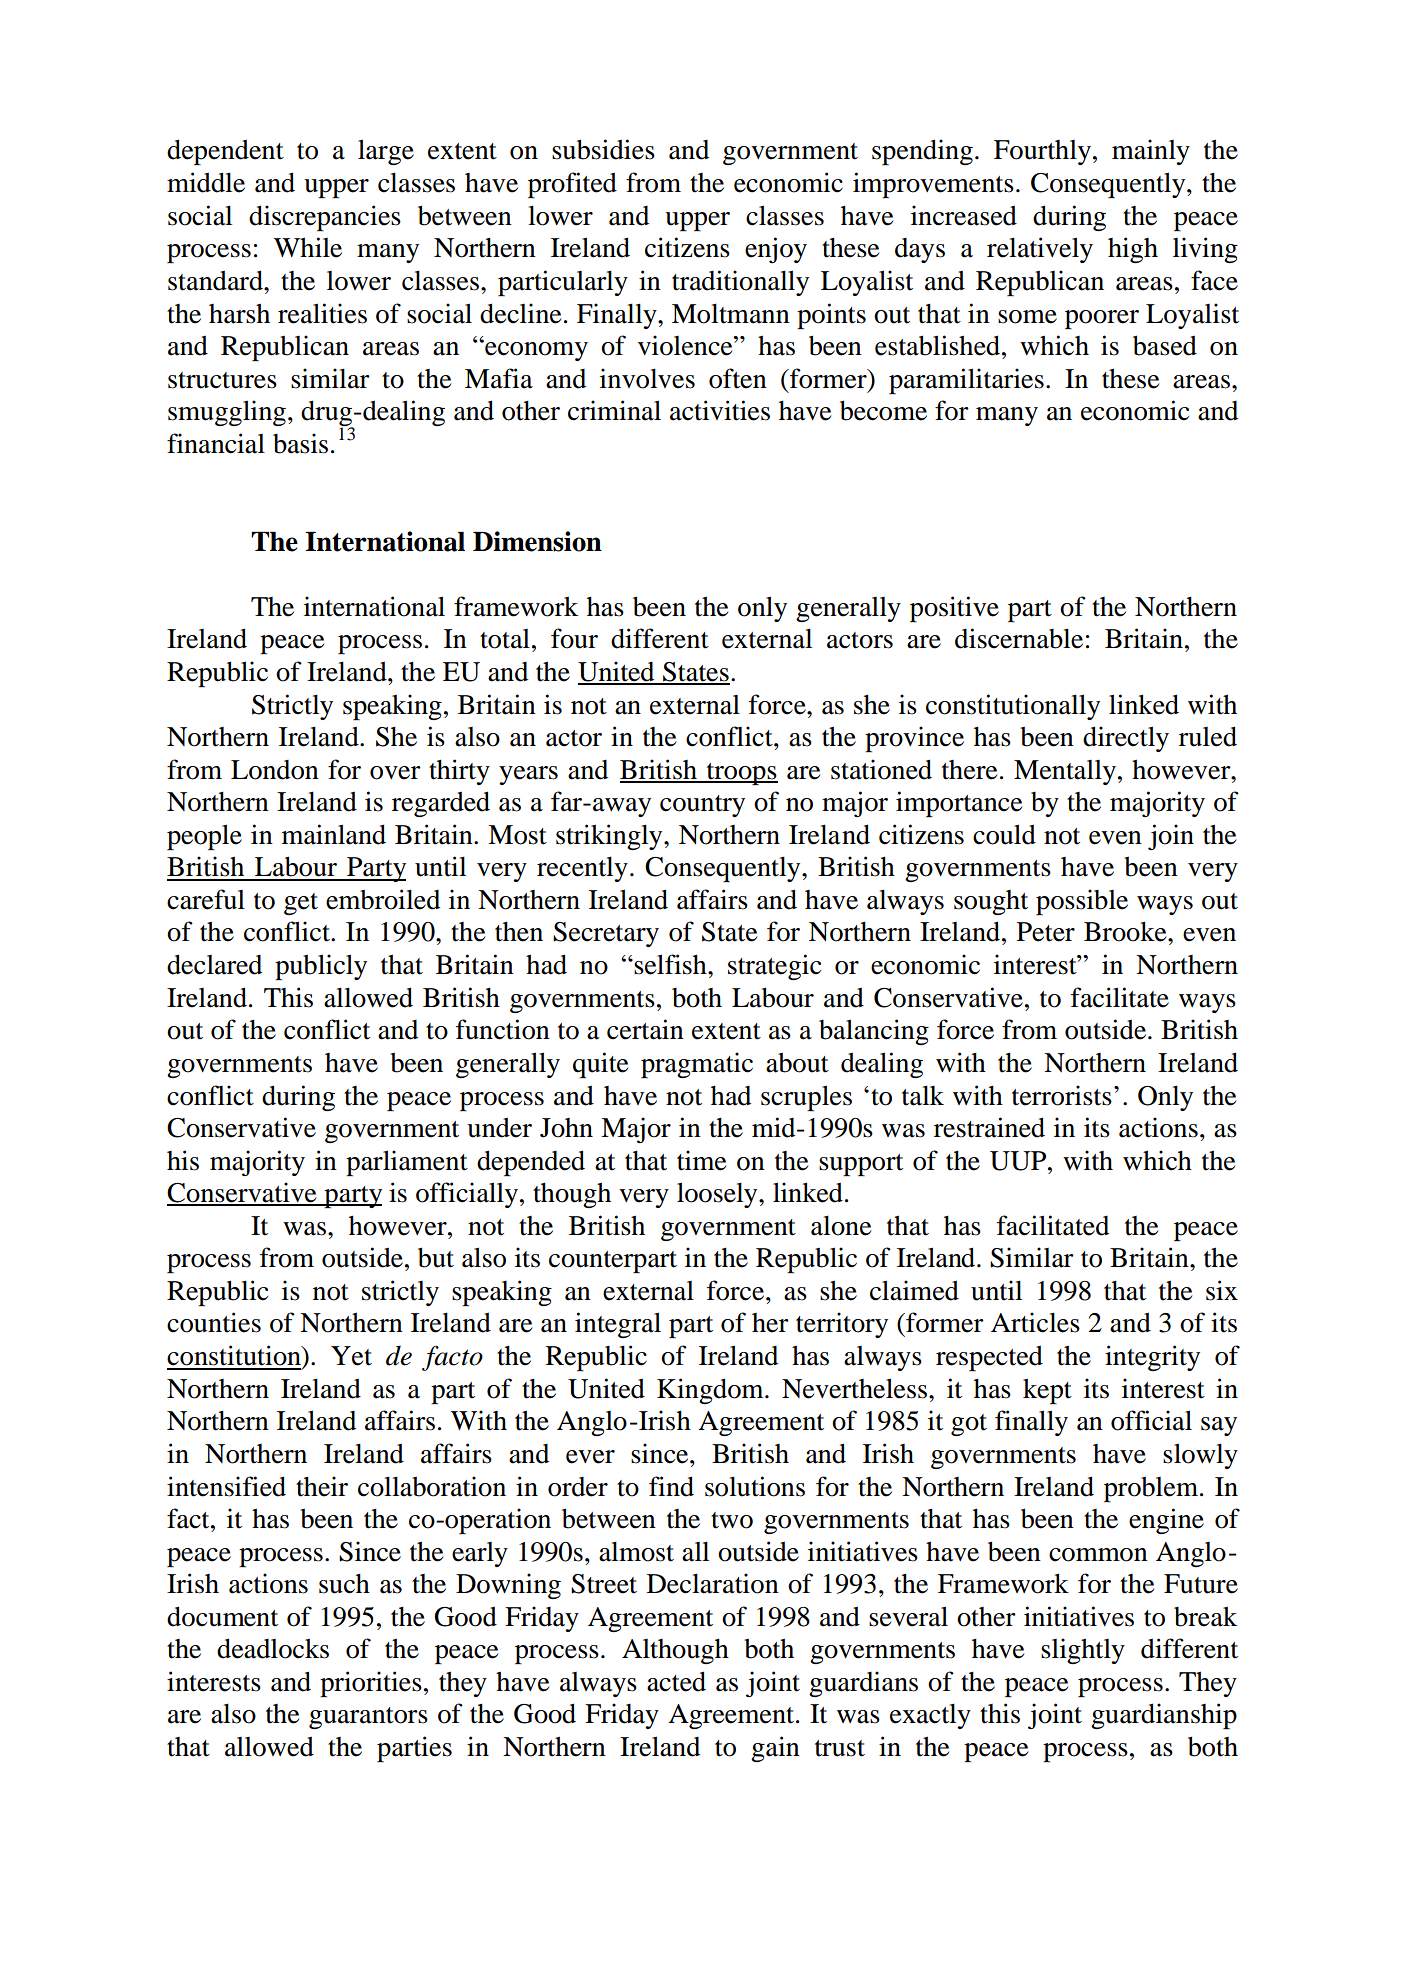  I want to click on discrepancies, so click(325, 218).
